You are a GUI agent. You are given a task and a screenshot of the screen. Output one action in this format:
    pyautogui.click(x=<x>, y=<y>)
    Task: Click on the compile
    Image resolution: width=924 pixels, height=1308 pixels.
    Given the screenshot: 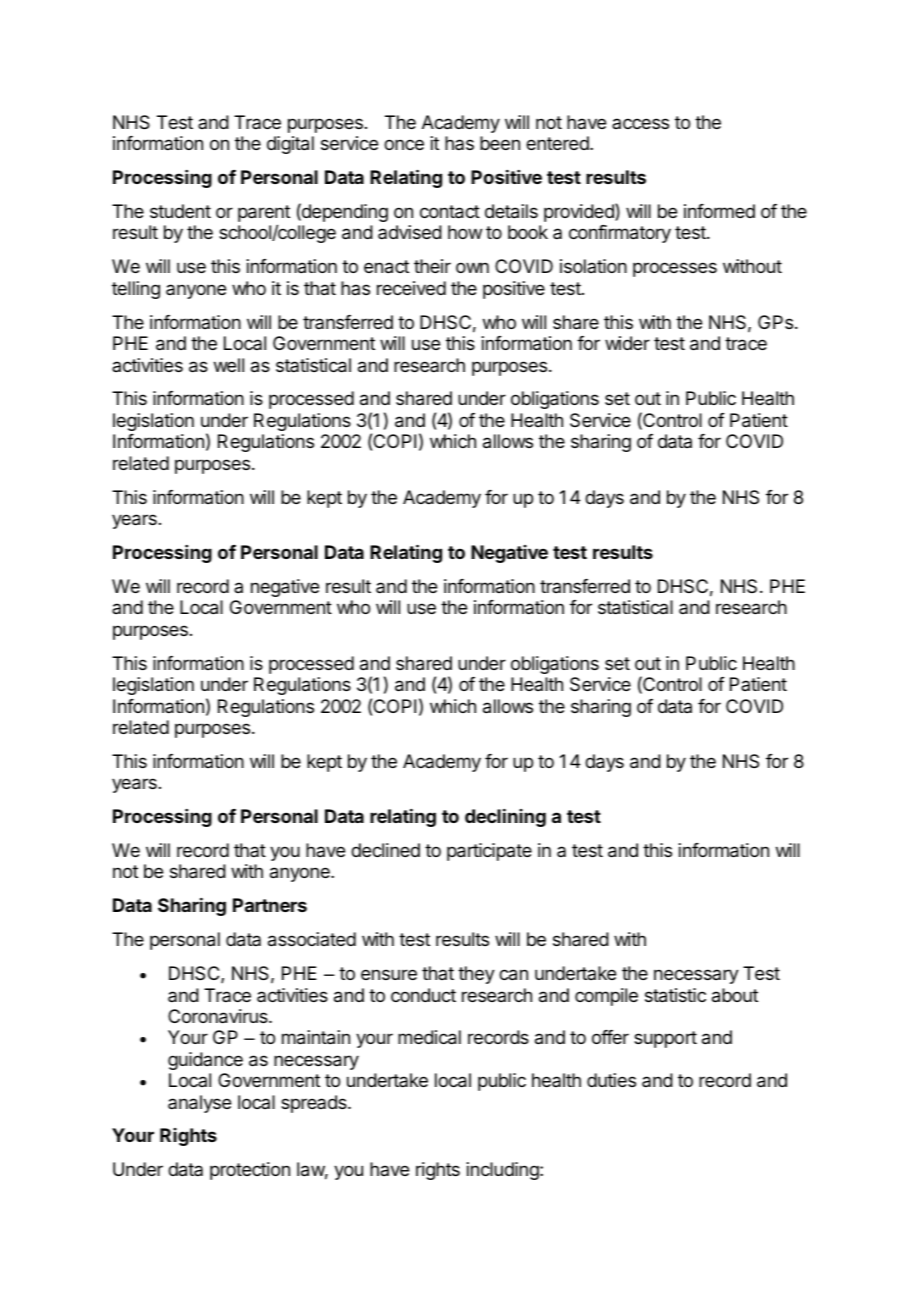 What is the action you would take?
    pyautogui.click(x=606, y=997)
